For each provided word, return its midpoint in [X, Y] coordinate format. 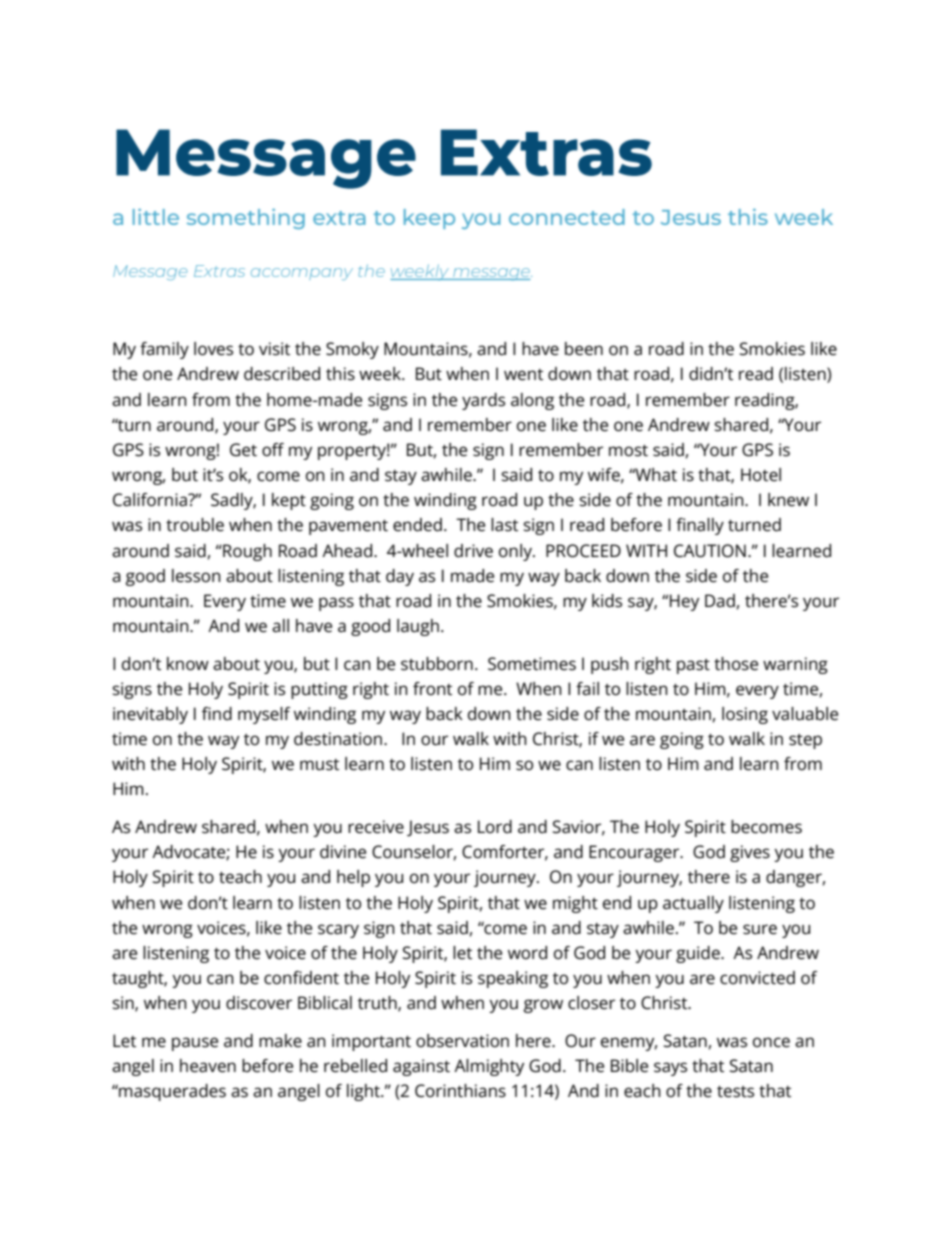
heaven [208, 1066]
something [246, 219]
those [736, 664]
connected [567, 217]
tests [735, 1092]
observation [462, 1041]
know [188, 664]
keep [429, 219]
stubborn [437, 664]
